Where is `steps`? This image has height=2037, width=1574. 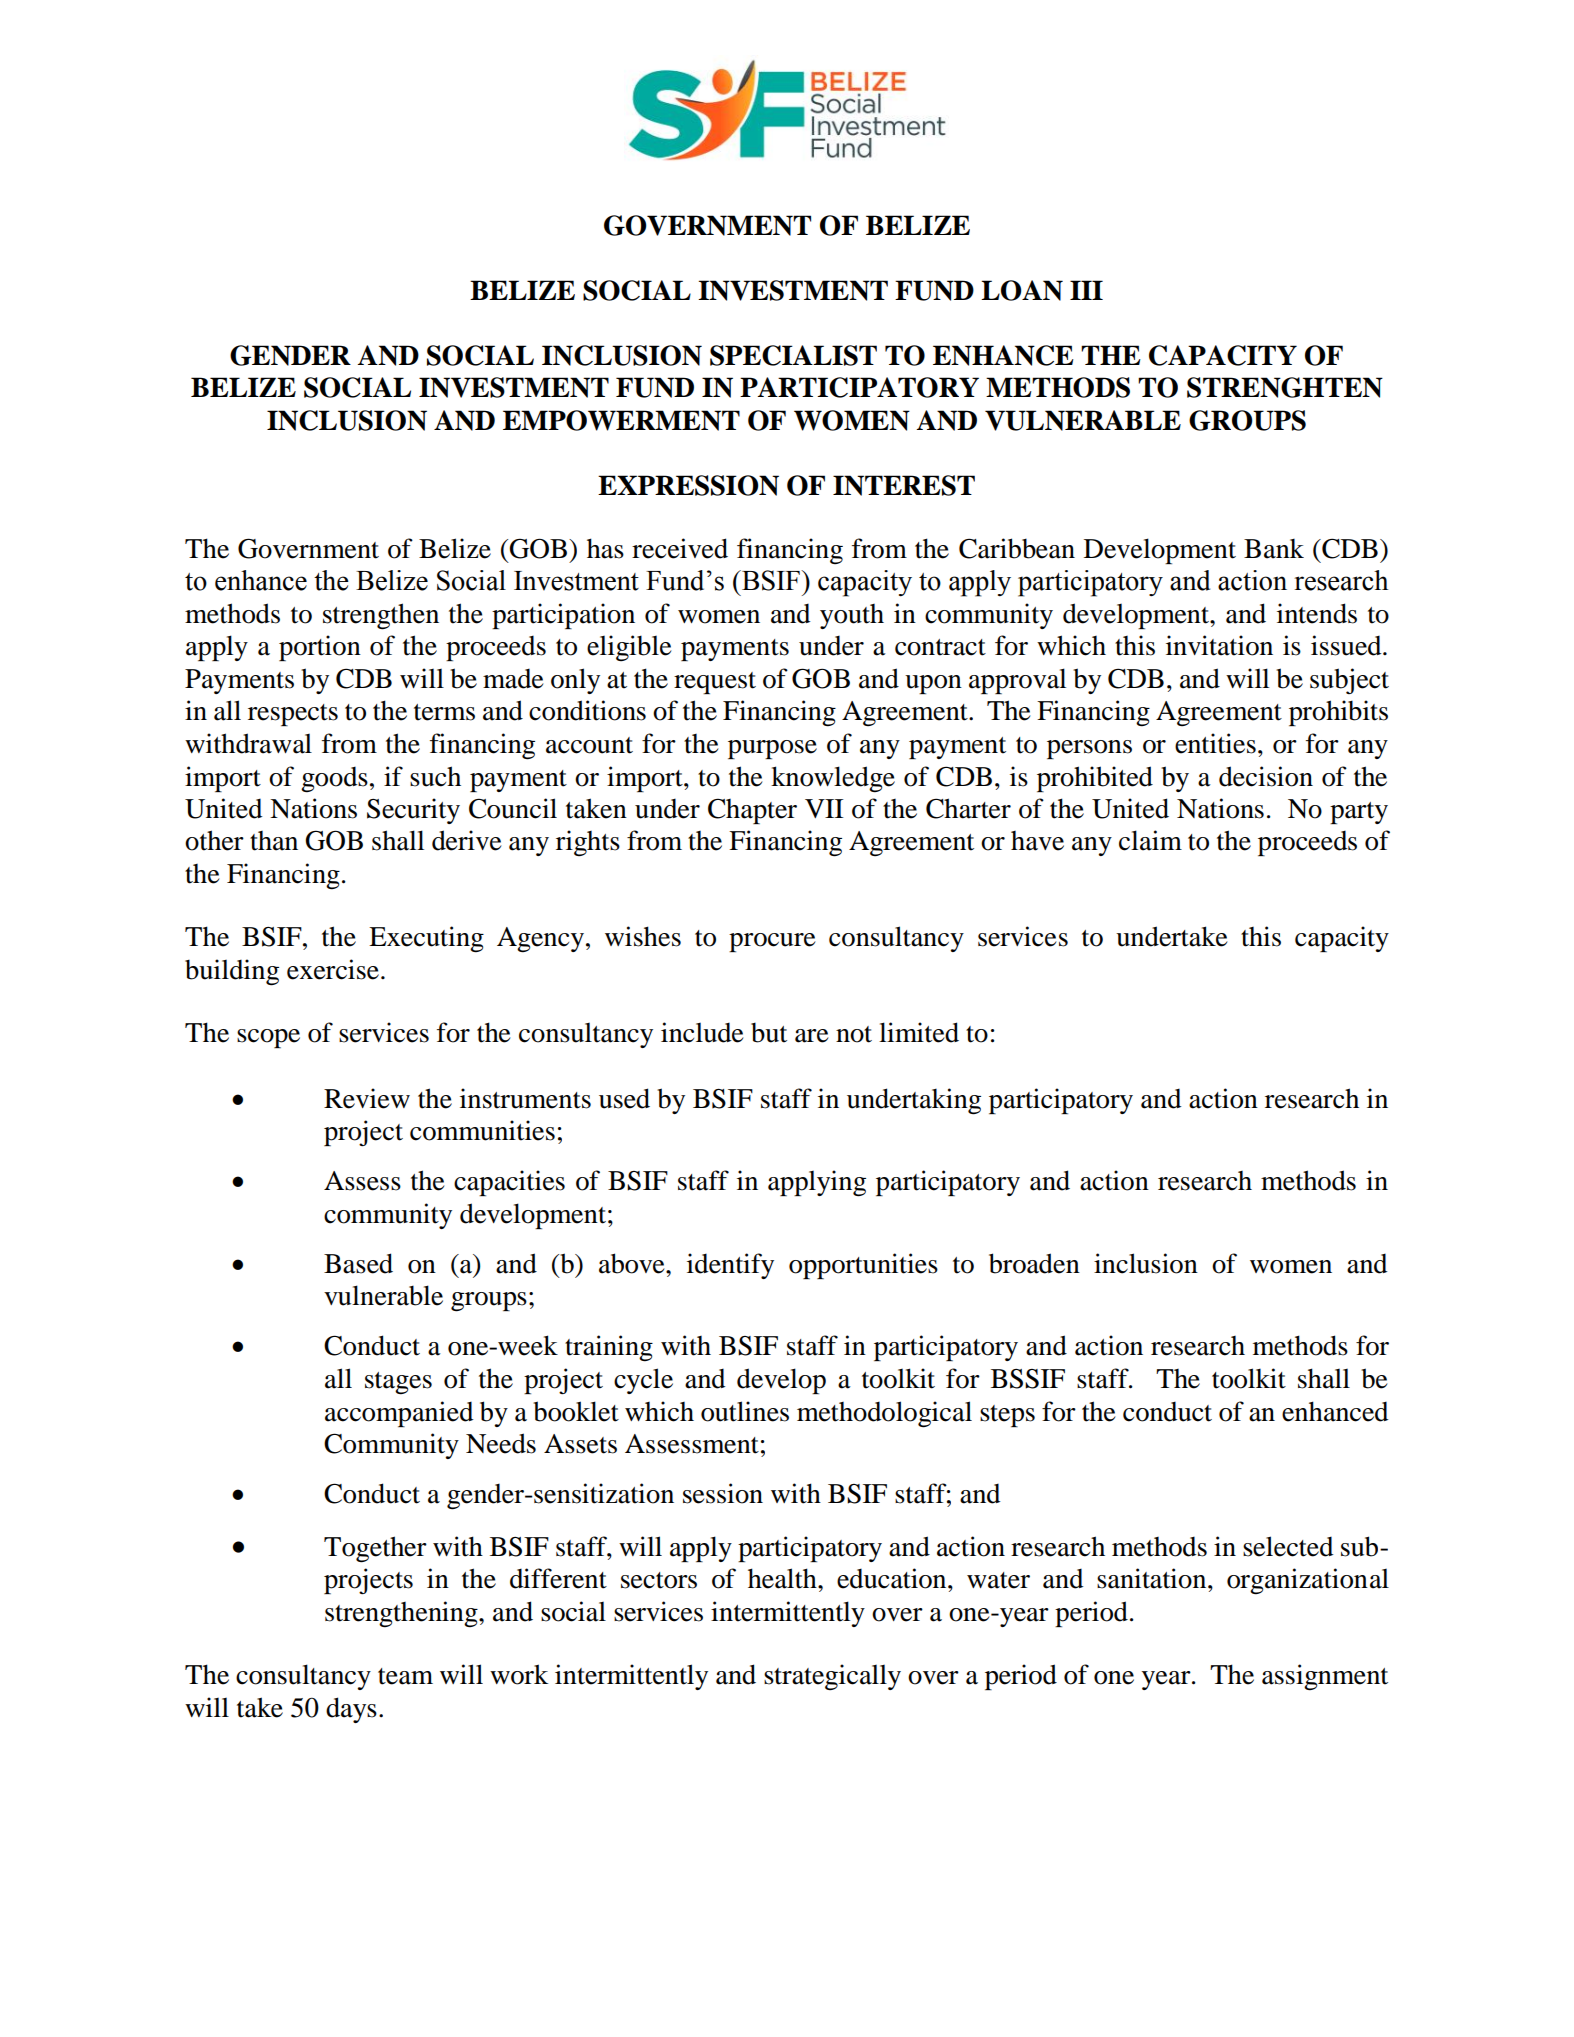 steps is located at coordinates (1007, 1416).
